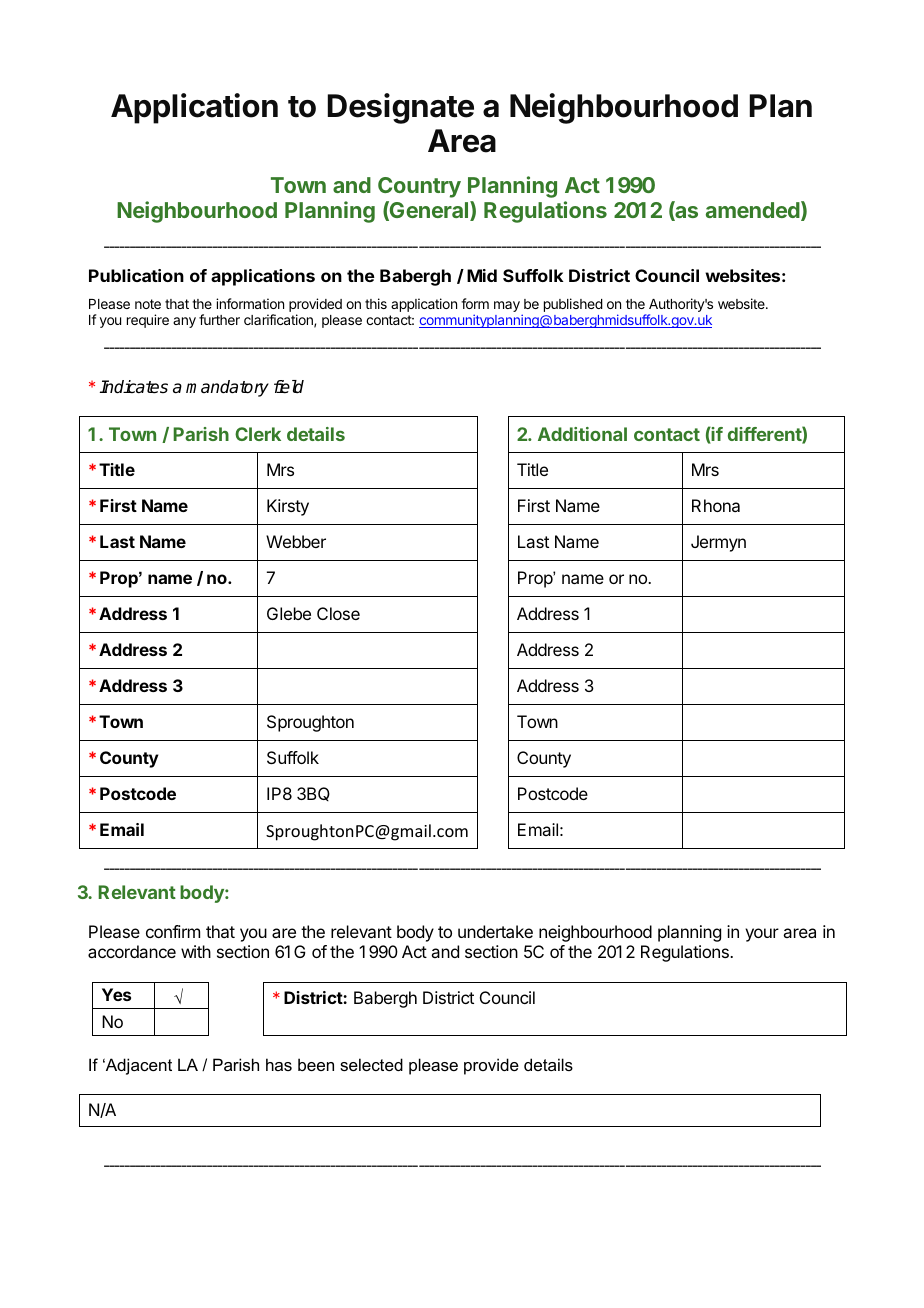 This screenshot has width=924, height=1308. What do you see at coordinates (296, 541) in the screenshot?
I see `Webber` at bounding box center [296, 541].
